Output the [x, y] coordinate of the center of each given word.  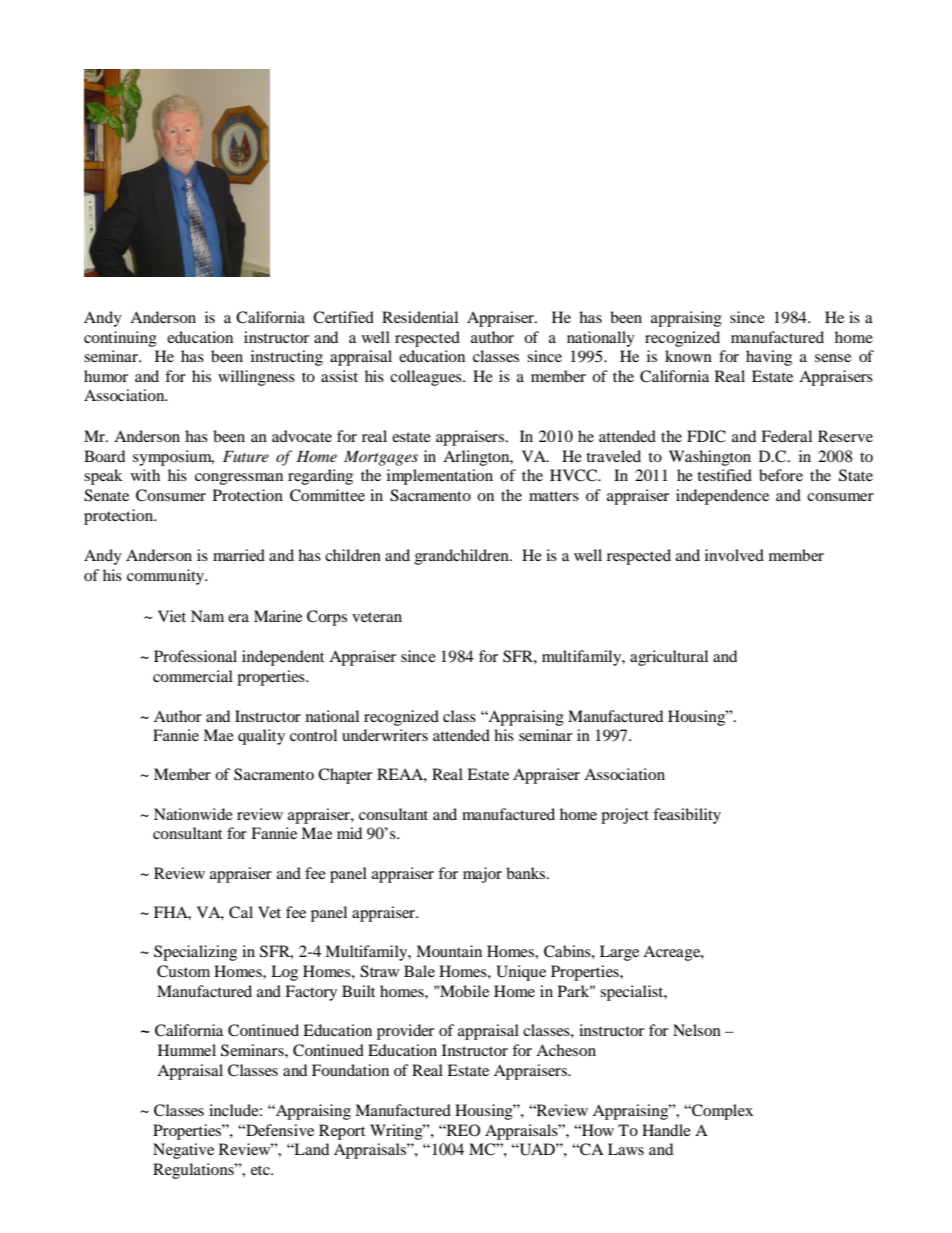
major [482, 875]
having [769, 358]
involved [734, 555]
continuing [120, 339]
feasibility [687, 816]
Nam [207, 616]
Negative [183, 1151]
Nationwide [193, 814]
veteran [377, 617]
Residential [420, 317]
